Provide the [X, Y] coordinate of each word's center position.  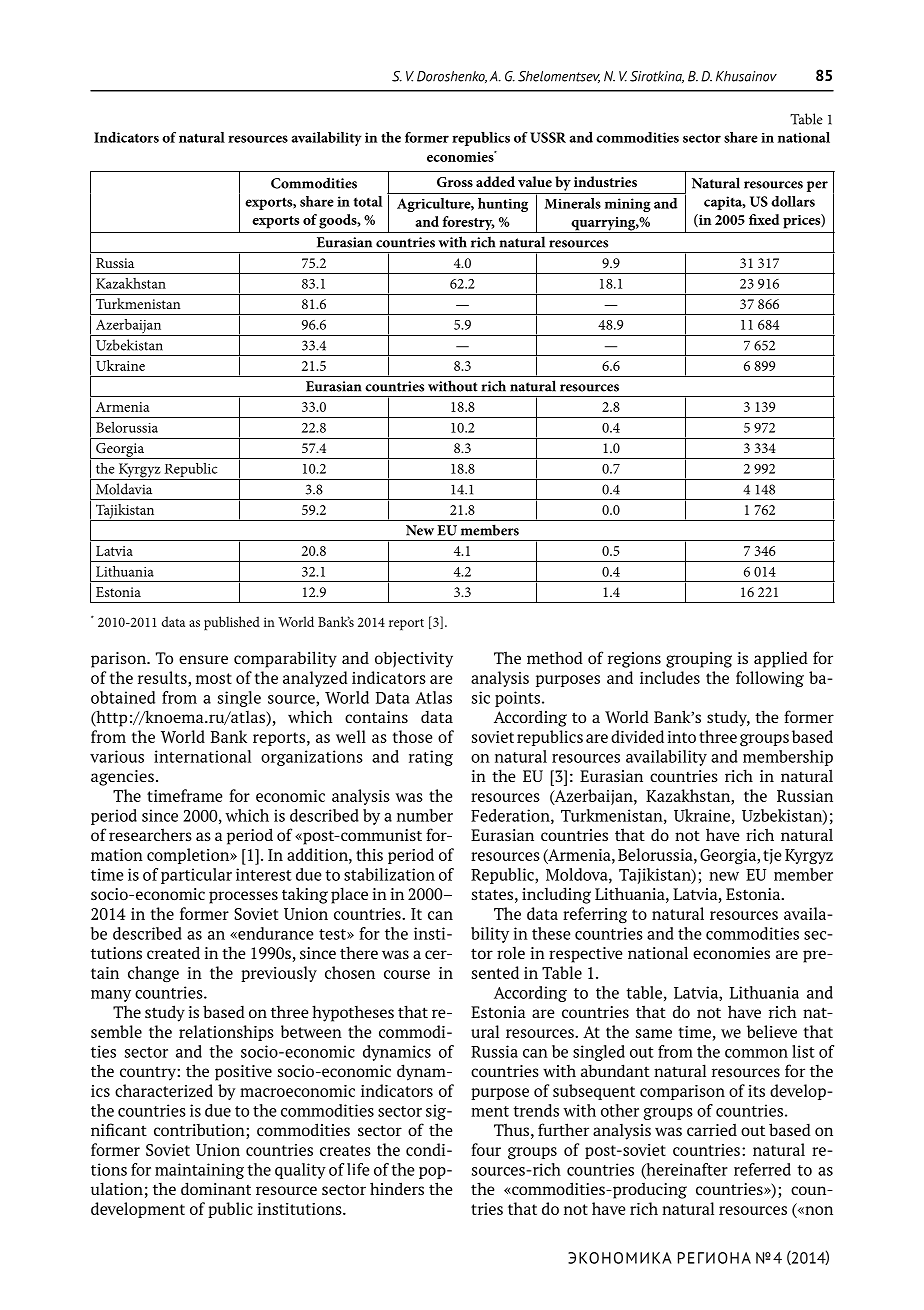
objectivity [414, 659]
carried [712, 1129]
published [232, 623]
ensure [203, 659]
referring [595, 915]
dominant [216, 1188]
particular [196, 876]
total [367, 201]
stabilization [389, 874]
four [486, 1149]
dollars [793, 201]
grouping [699, 660]
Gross [455, 182]
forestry [467, 224]
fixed [764, 219]
